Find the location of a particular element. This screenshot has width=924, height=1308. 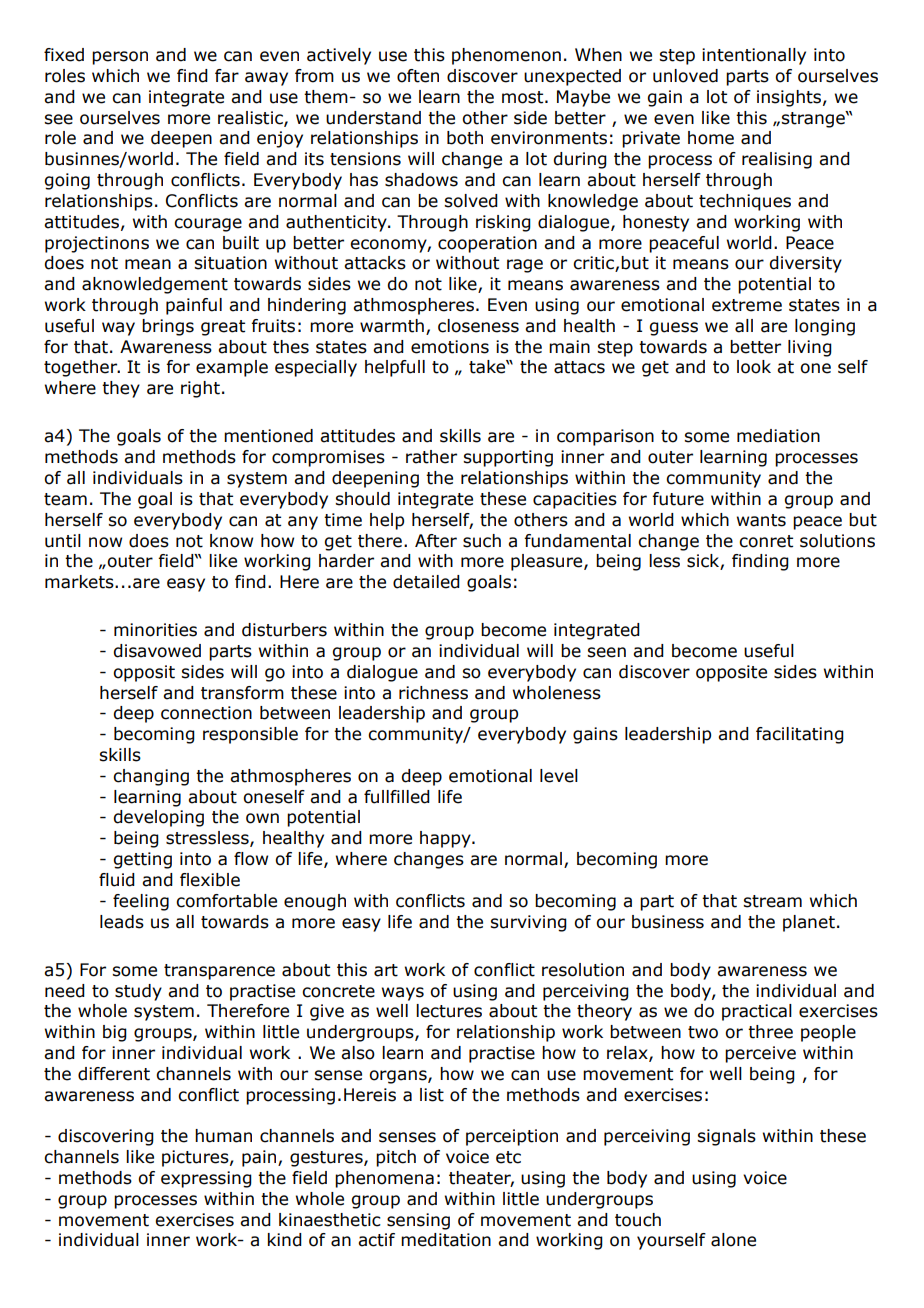

expressing is located at coordinates (206, 1179).
